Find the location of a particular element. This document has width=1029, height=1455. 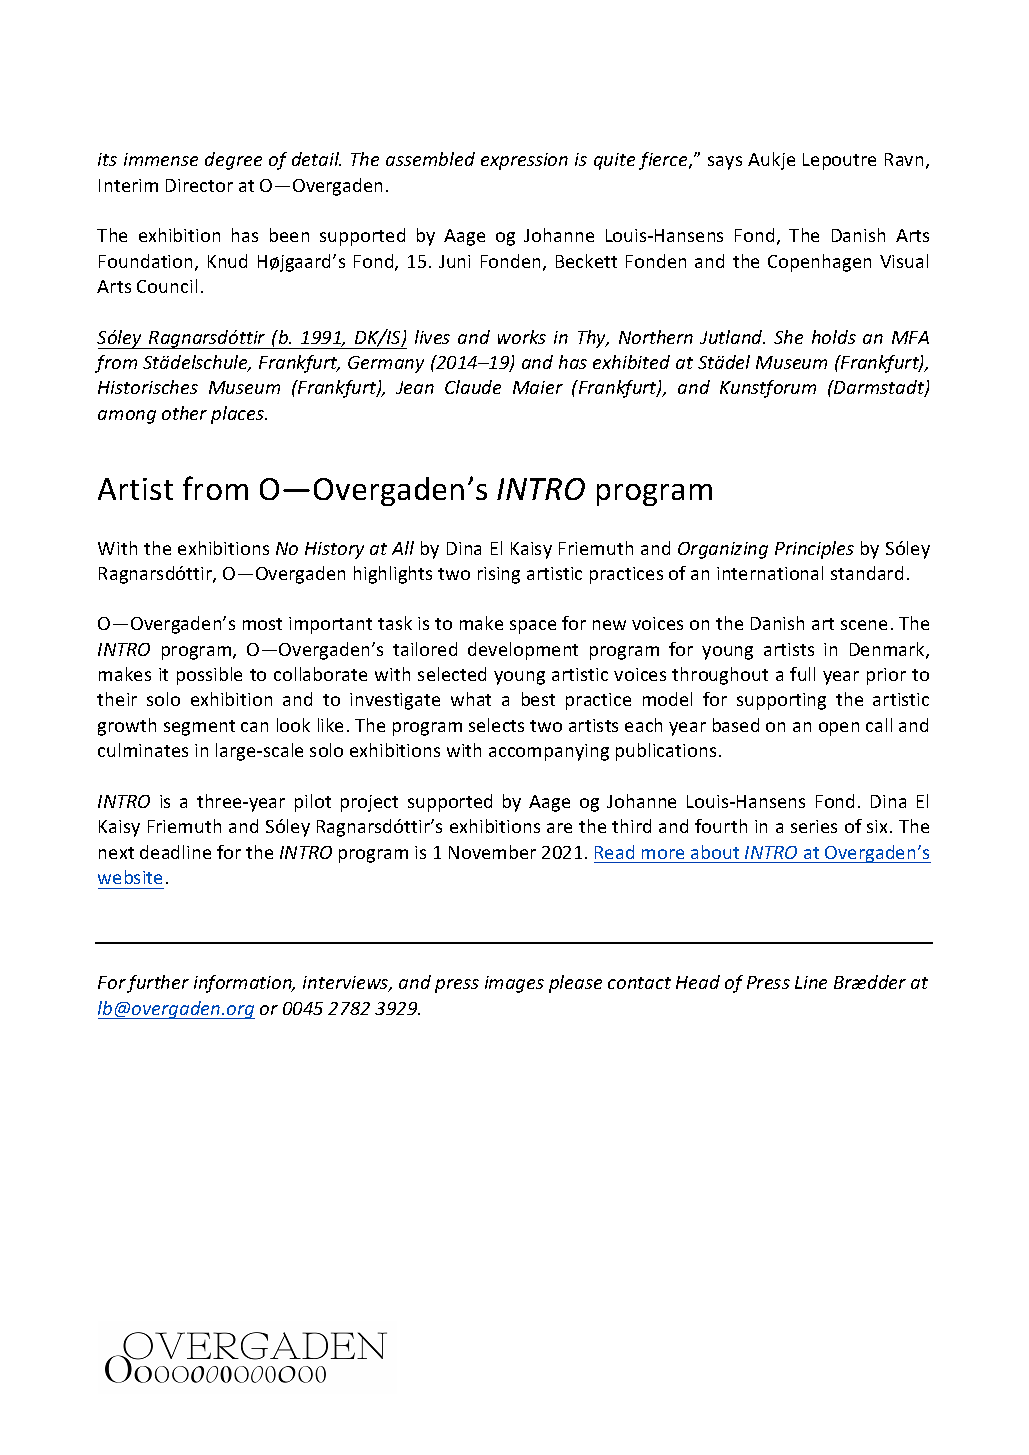

Director is located at coordinates (199, 185).
